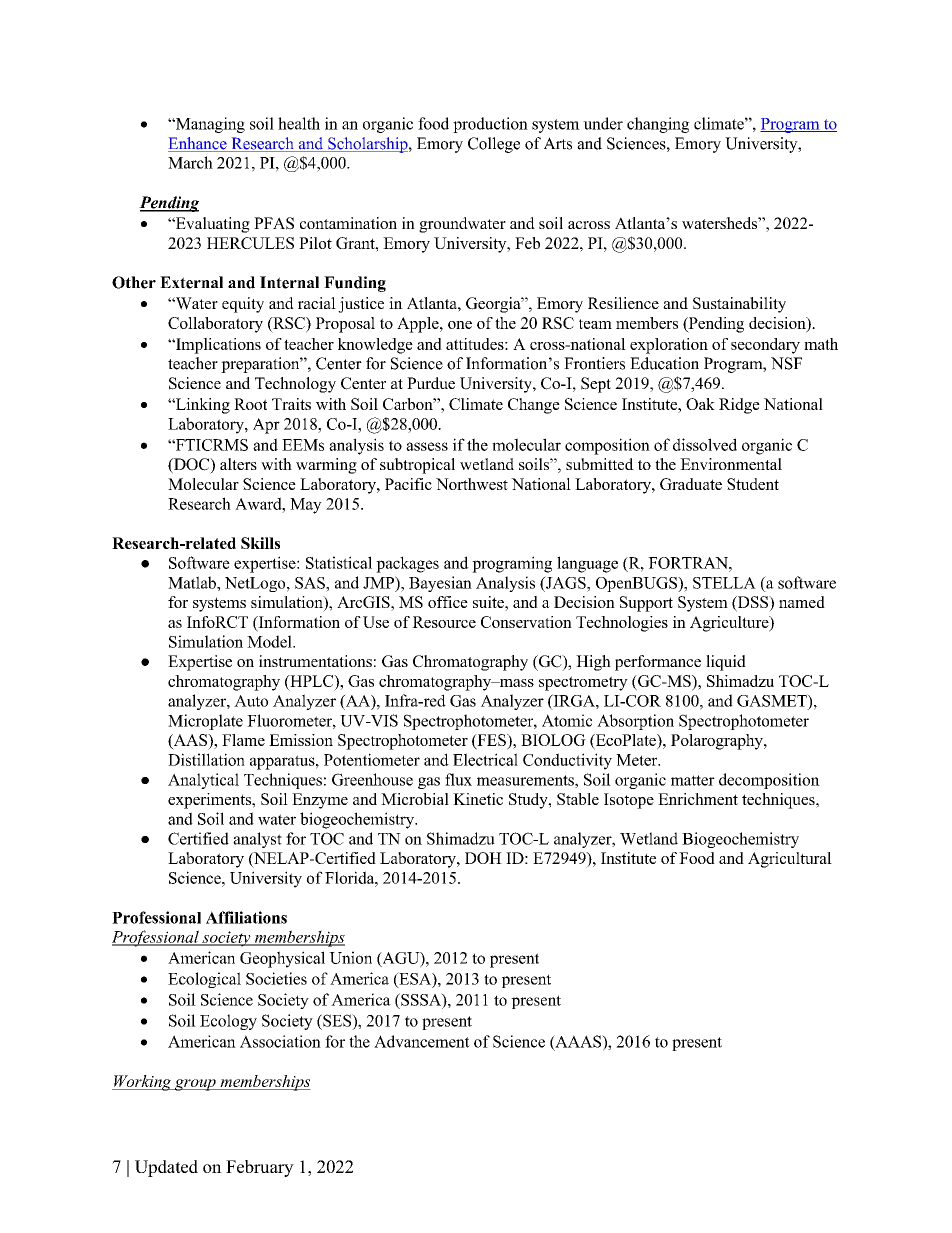  What do you see at coordinates (478, 799) in the screenshot?
I see `Kinetic` at bounding box center [478, 799].
